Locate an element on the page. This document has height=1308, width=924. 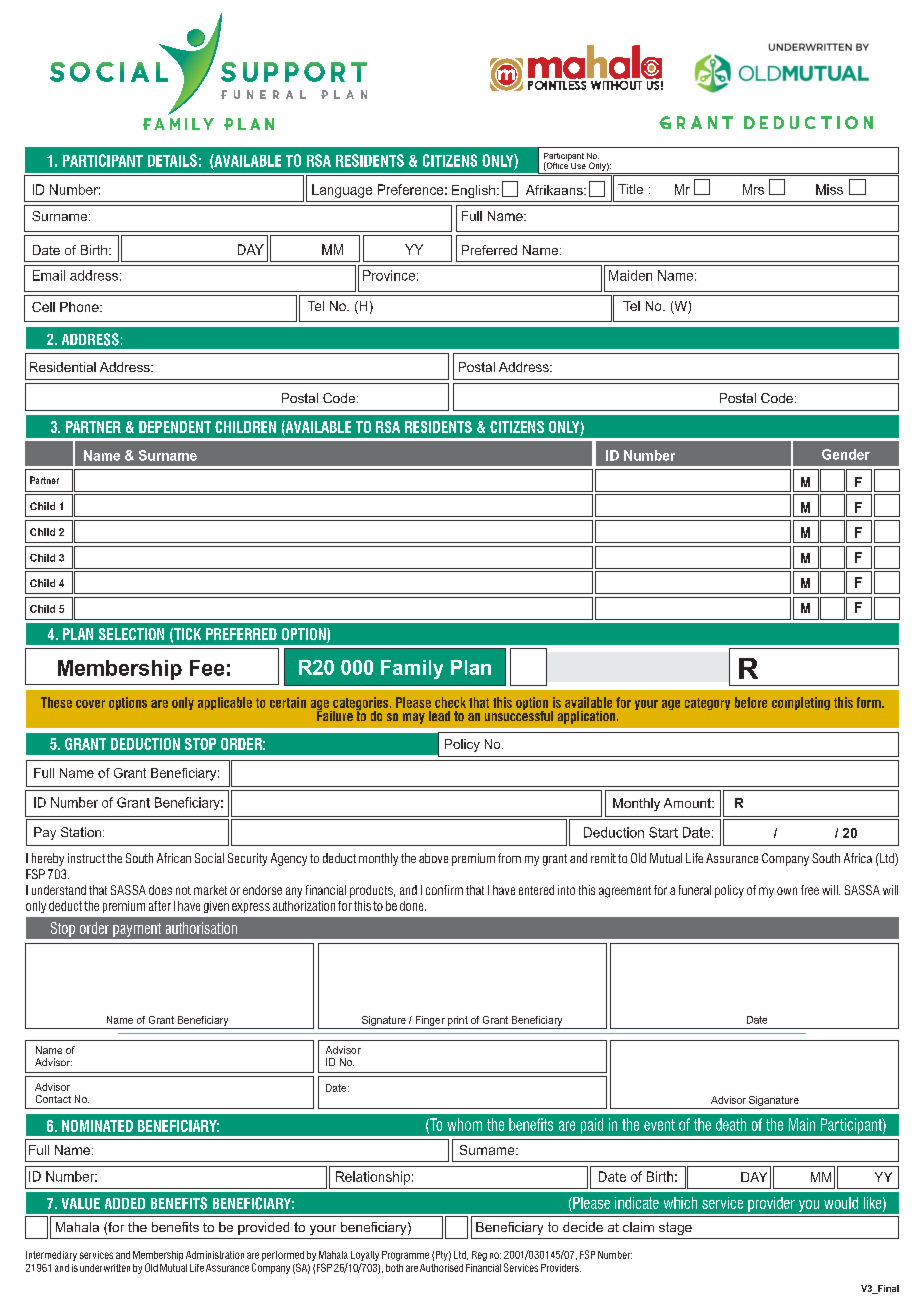
English is located at coordinates (473, 191).
